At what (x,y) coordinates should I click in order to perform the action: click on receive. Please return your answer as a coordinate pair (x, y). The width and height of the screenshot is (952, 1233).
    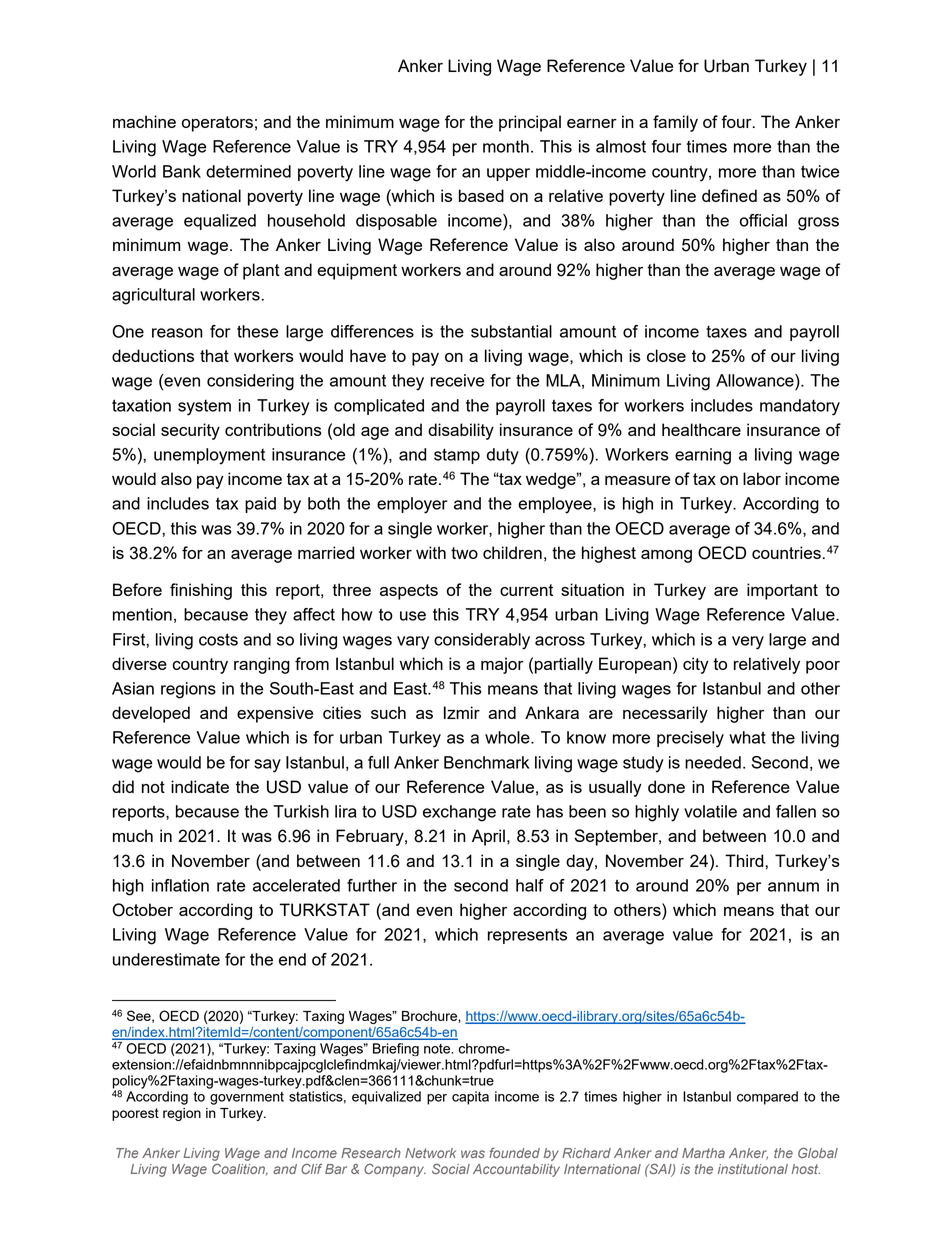
    Looking at the image, I should click on (457, 380).
